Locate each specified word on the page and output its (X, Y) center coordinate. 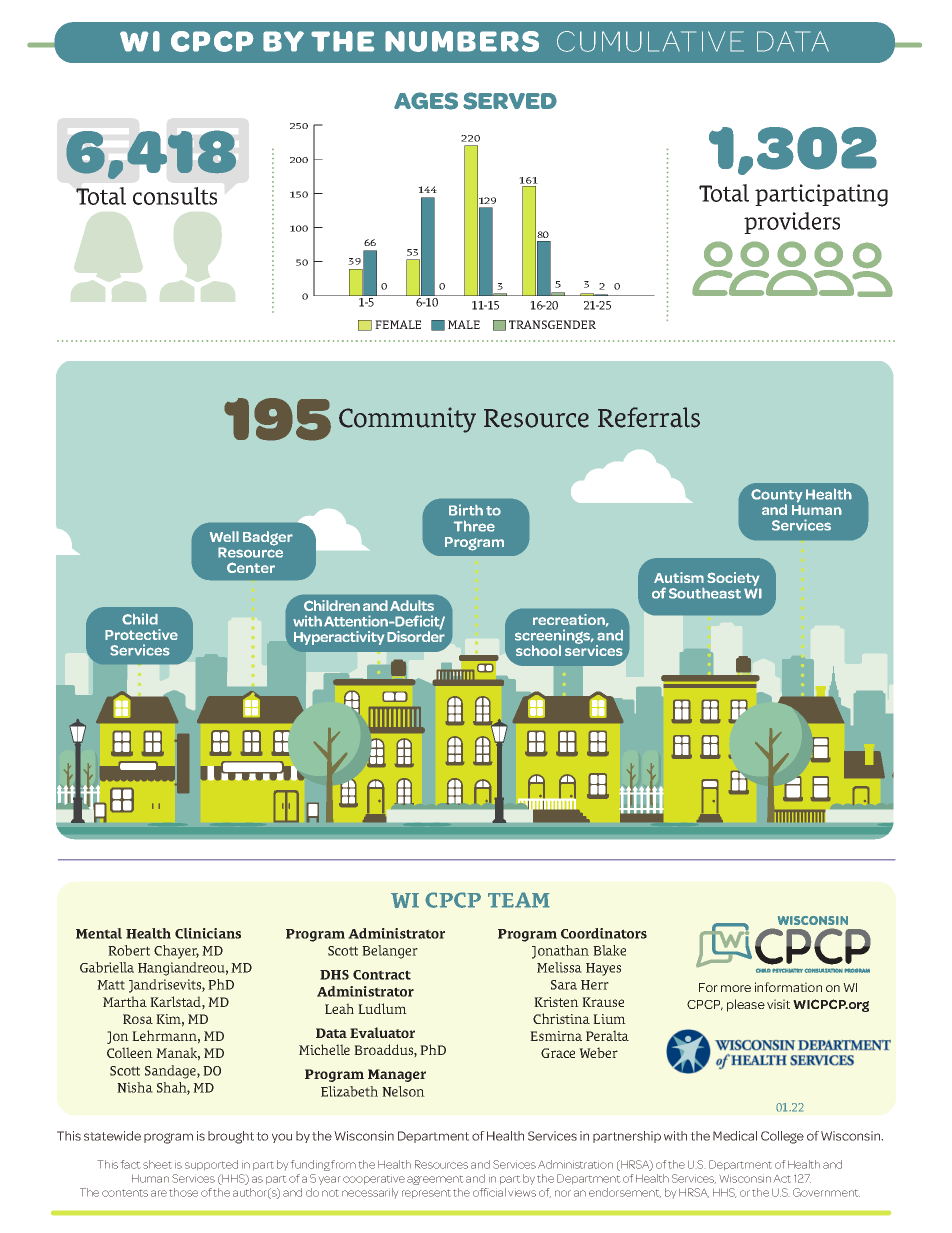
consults (175, 196)
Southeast (705, 593)
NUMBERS (462, 41)
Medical (735, 1136)
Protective (141, 634)
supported (211, 1165)
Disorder (416, 635)
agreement (435, 1180)
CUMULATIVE (650, 41)
